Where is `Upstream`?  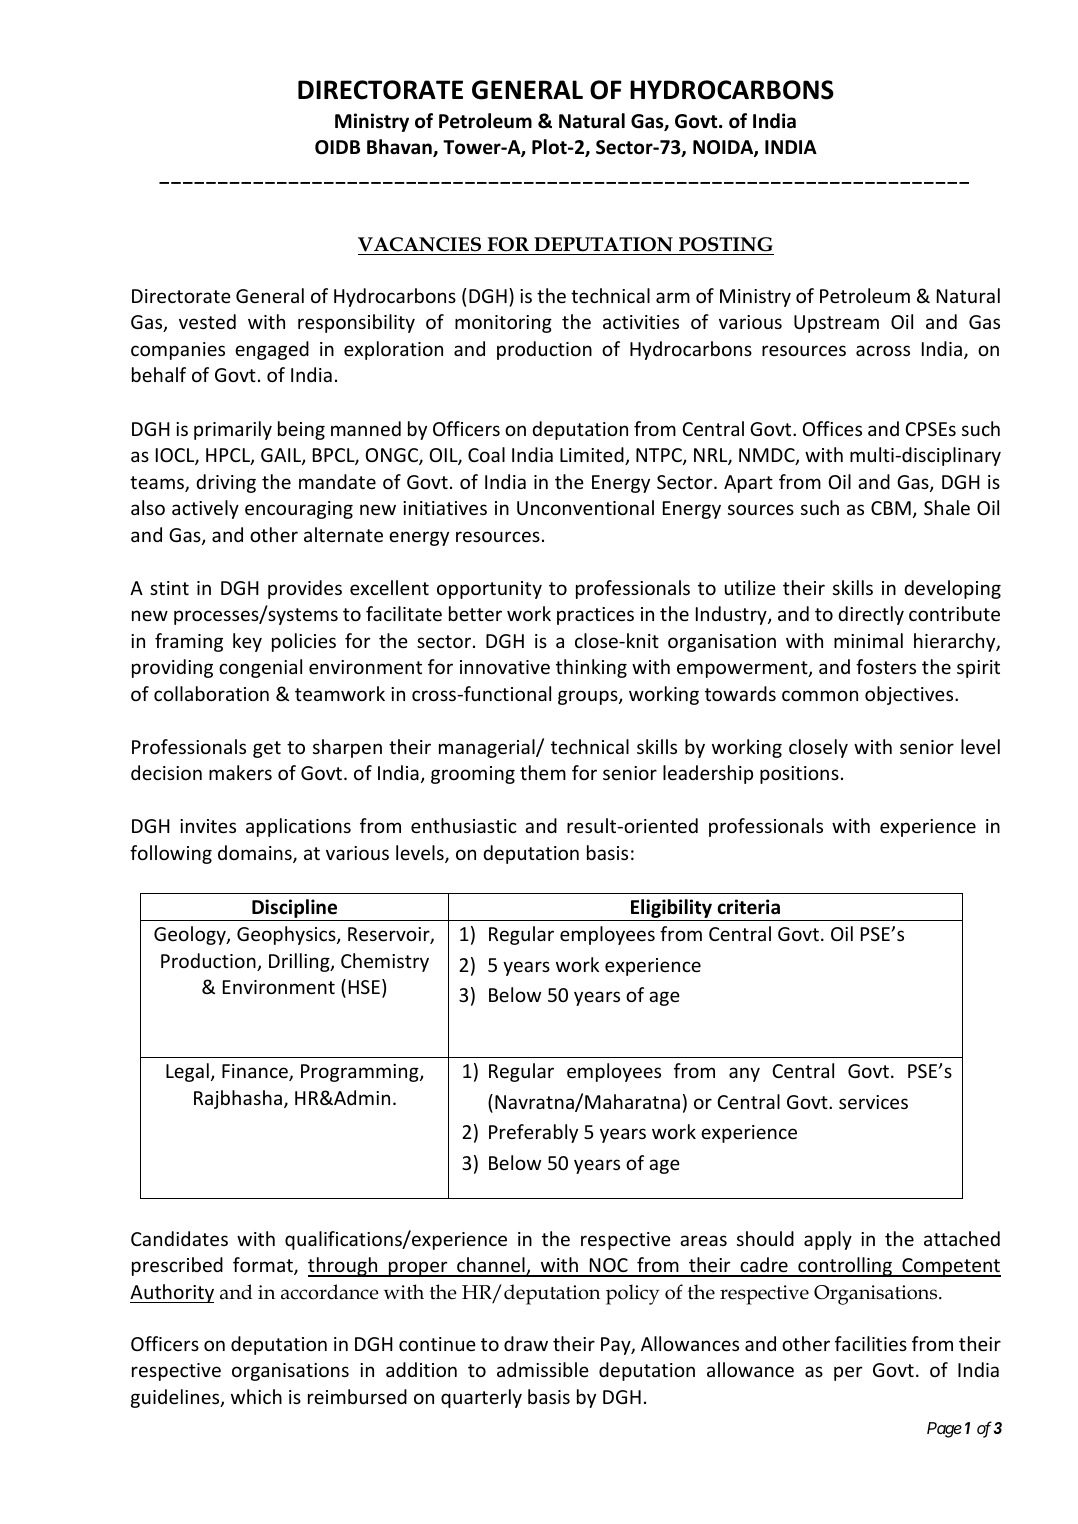 Upstream is located at coordinates (836, 324).
